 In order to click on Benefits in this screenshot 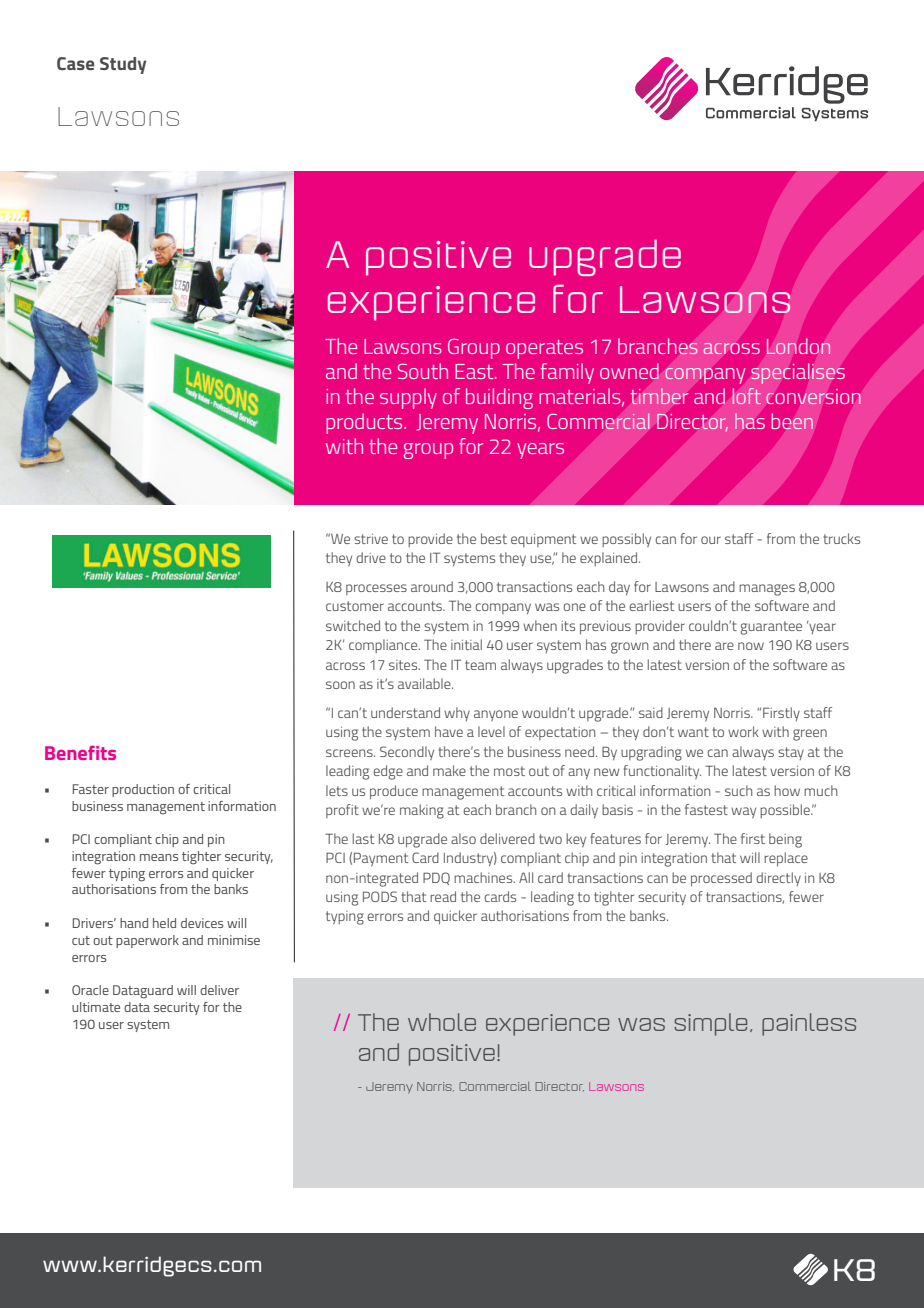, I will do `click(80, 752)`.
